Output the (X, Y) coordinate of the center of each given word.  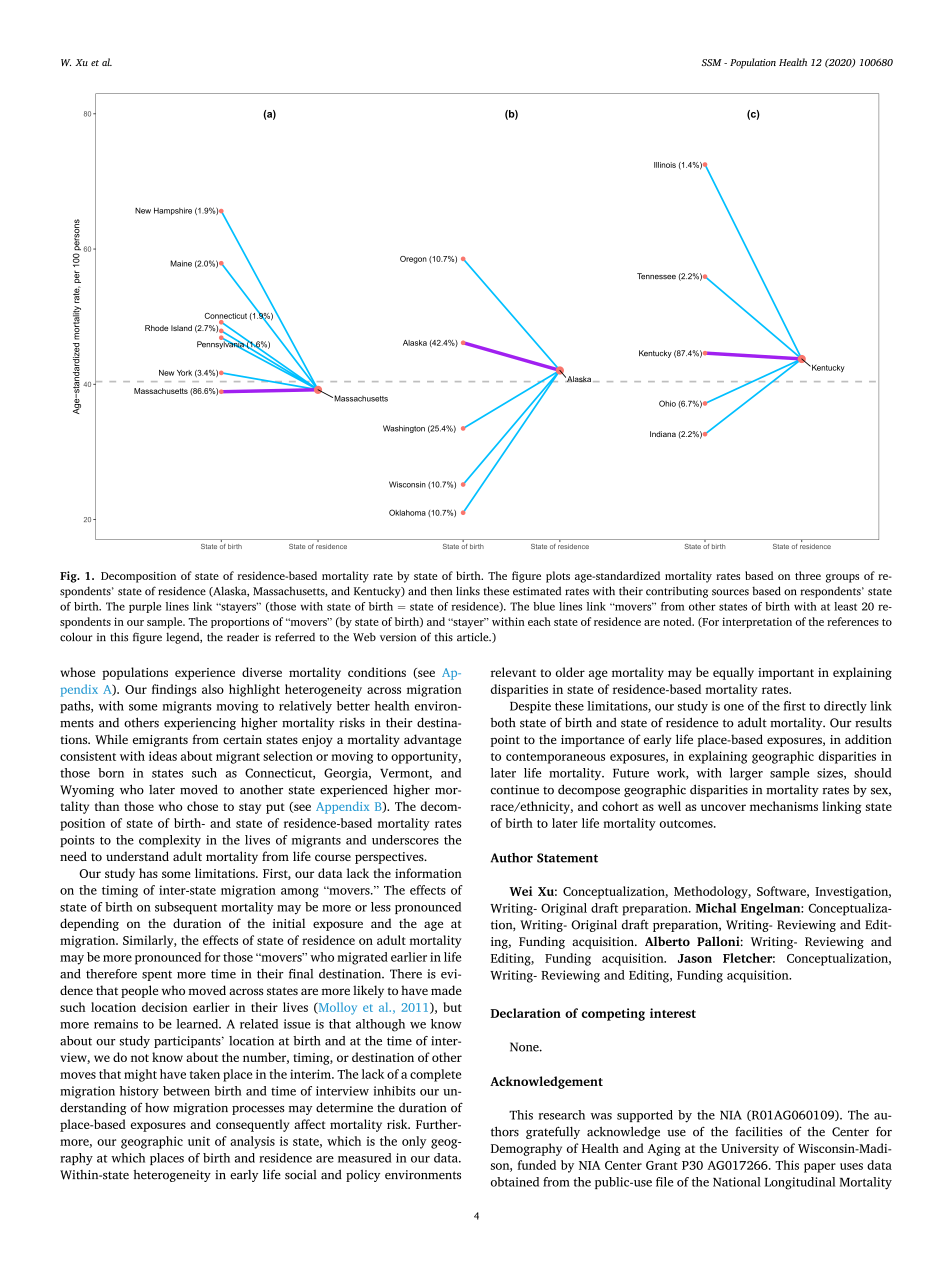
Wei (521, 891)
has (148, 873)
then (441, 591)
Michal (716, 908)
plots (558, 577)
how (157, 1108)
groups (842, 578)
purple (145, 607)
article (474, 637)
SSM (712, 62)
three (808, 575)
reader (243, 637)
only (414, 1142)
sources (730, 592)
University (750, 1150)
